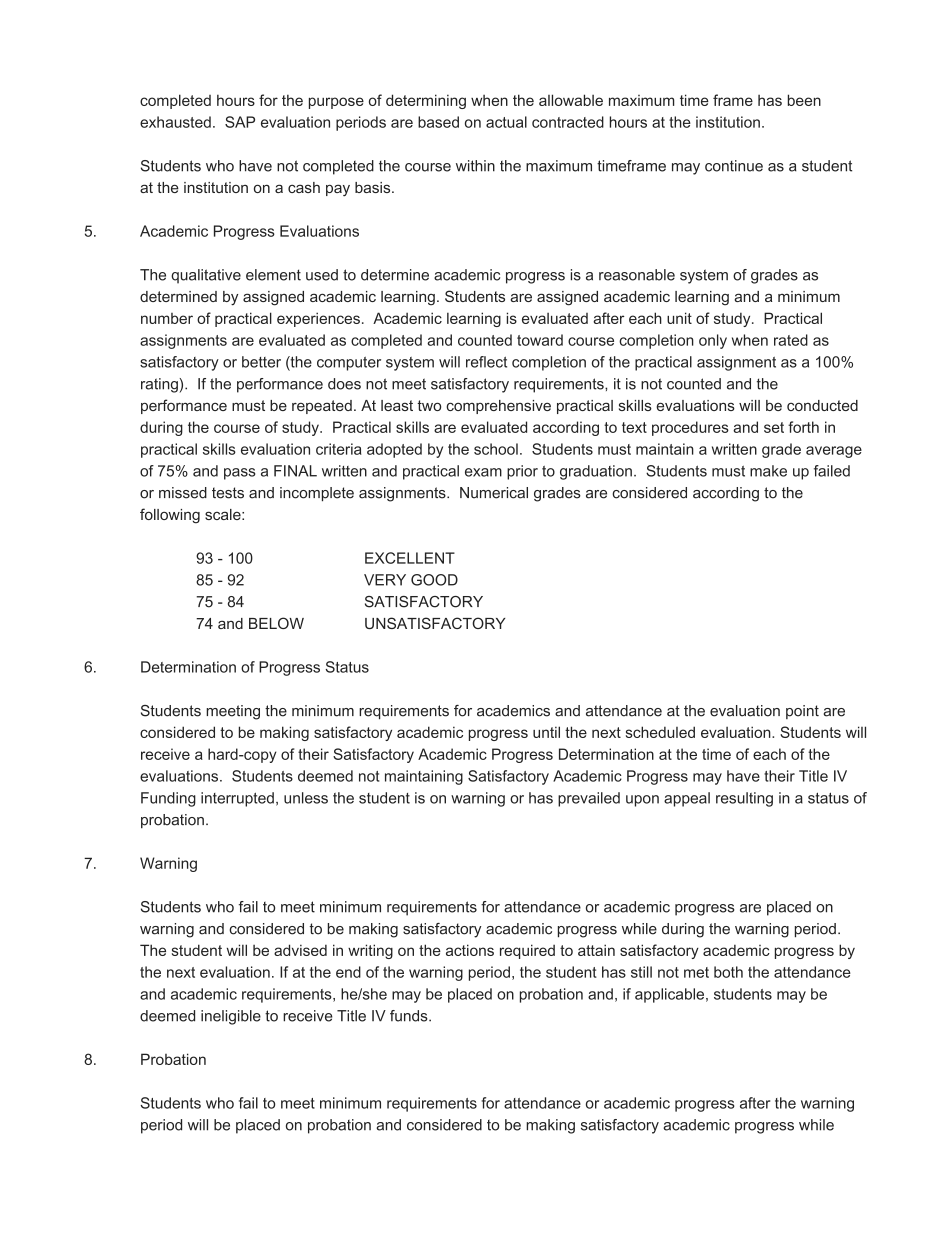  What do you see at coordinates (527, 951) in the image?
I see `required` at bounding box center [527, 951].
